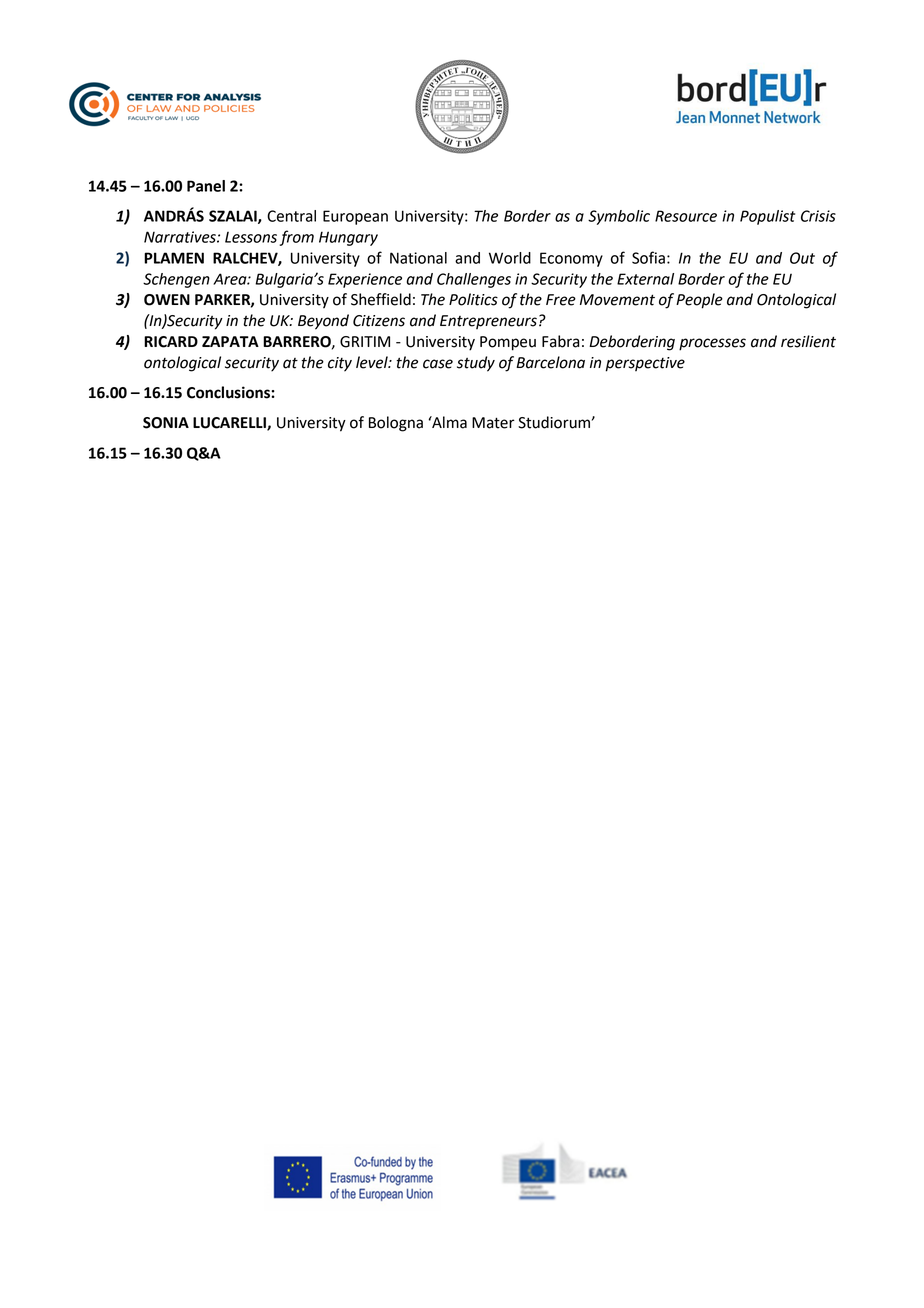 Image resolution: width=924 pixels, height=1308 pixels. Describe the element at coordinates (166, 423) in the page. I see `SONIA` at that location.
